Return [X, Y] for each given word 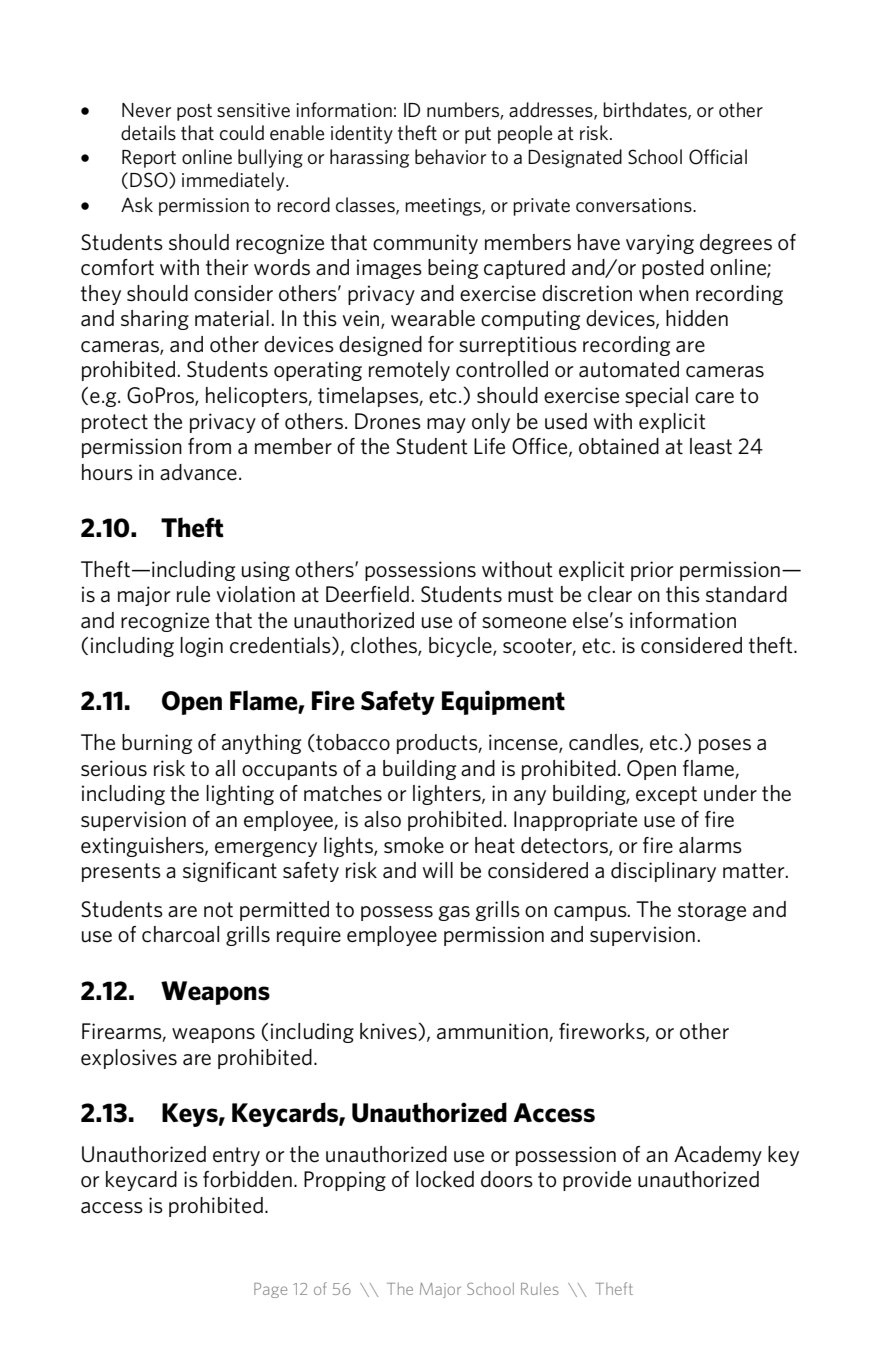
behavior [450, 156]
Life [489, 446]
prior [652, 571]
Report [149, 159]
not [218, 910]
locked [445, 1179]
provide [597, 1181]
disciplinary [663, 872]
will [438, 870]
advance [198, 472]
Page [270, 1290]
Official [718, 157]
